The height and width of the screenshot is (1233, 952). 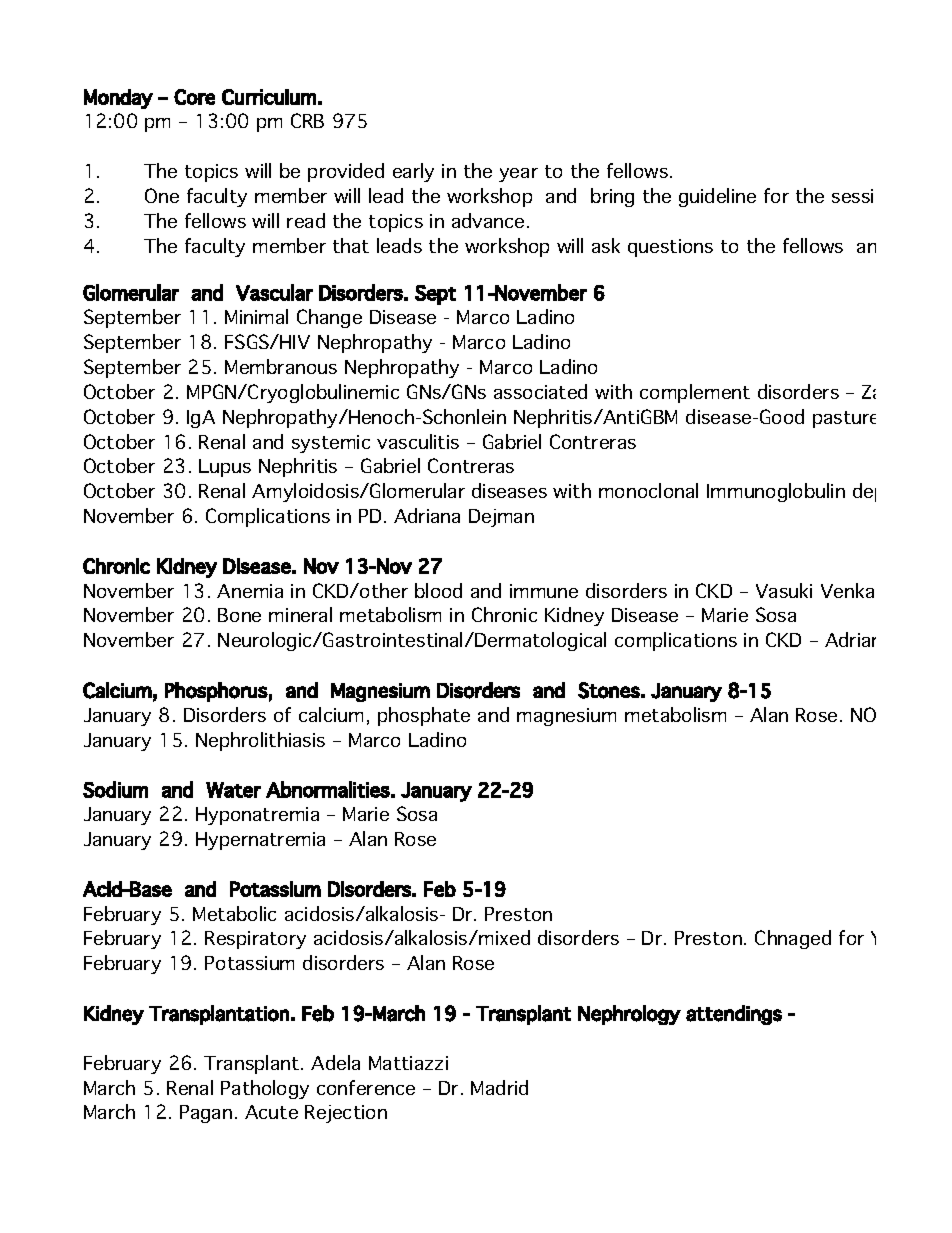 What do you see at coordinates (438, 590) in the screenshot?
I see `blood` at bounding box center [438, 590].
